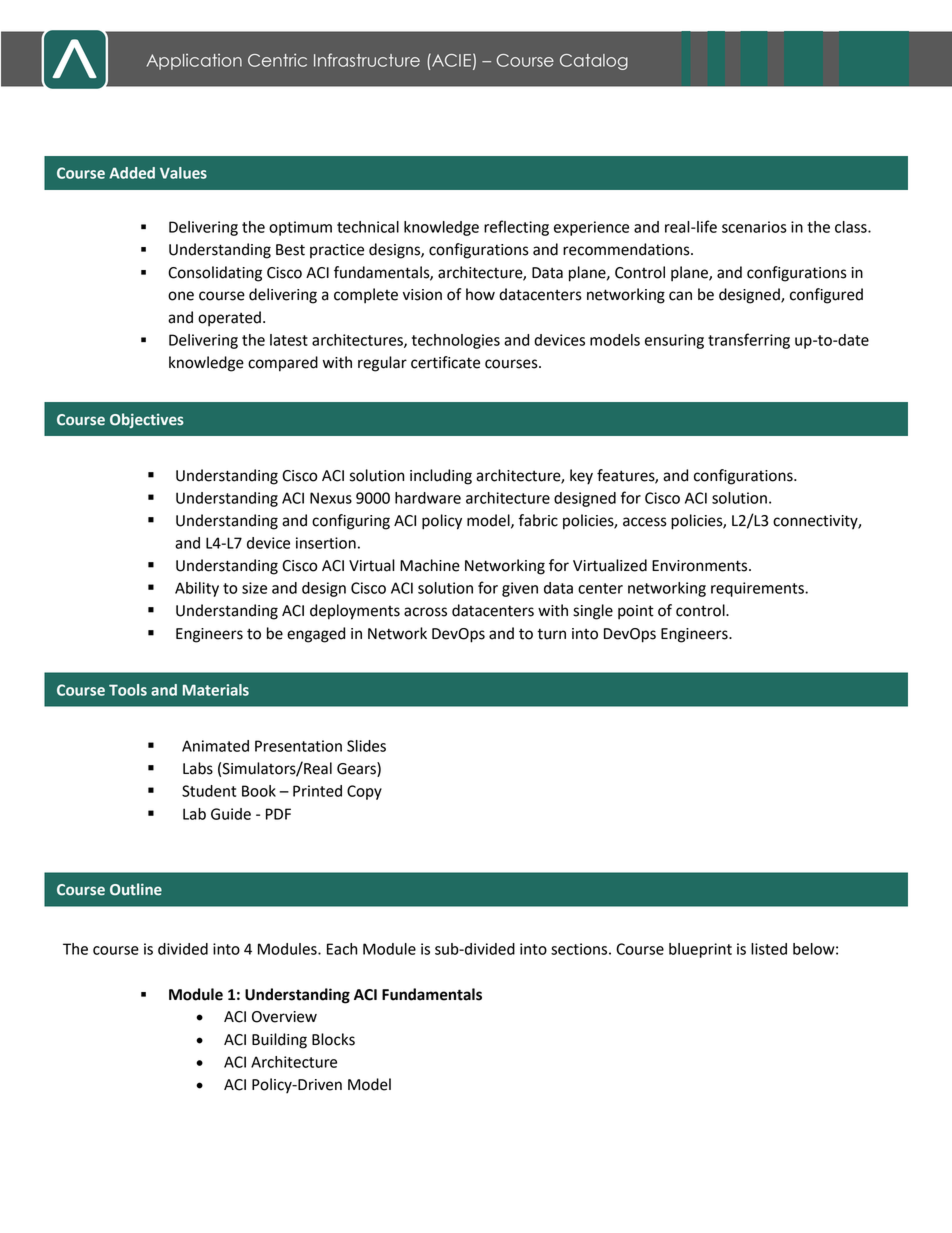 This screenshot has height=1233, width=952. What do you see at coordinates (197, 589) in the screenshot?
I see `Ability` at bounding box center [197, 589].
